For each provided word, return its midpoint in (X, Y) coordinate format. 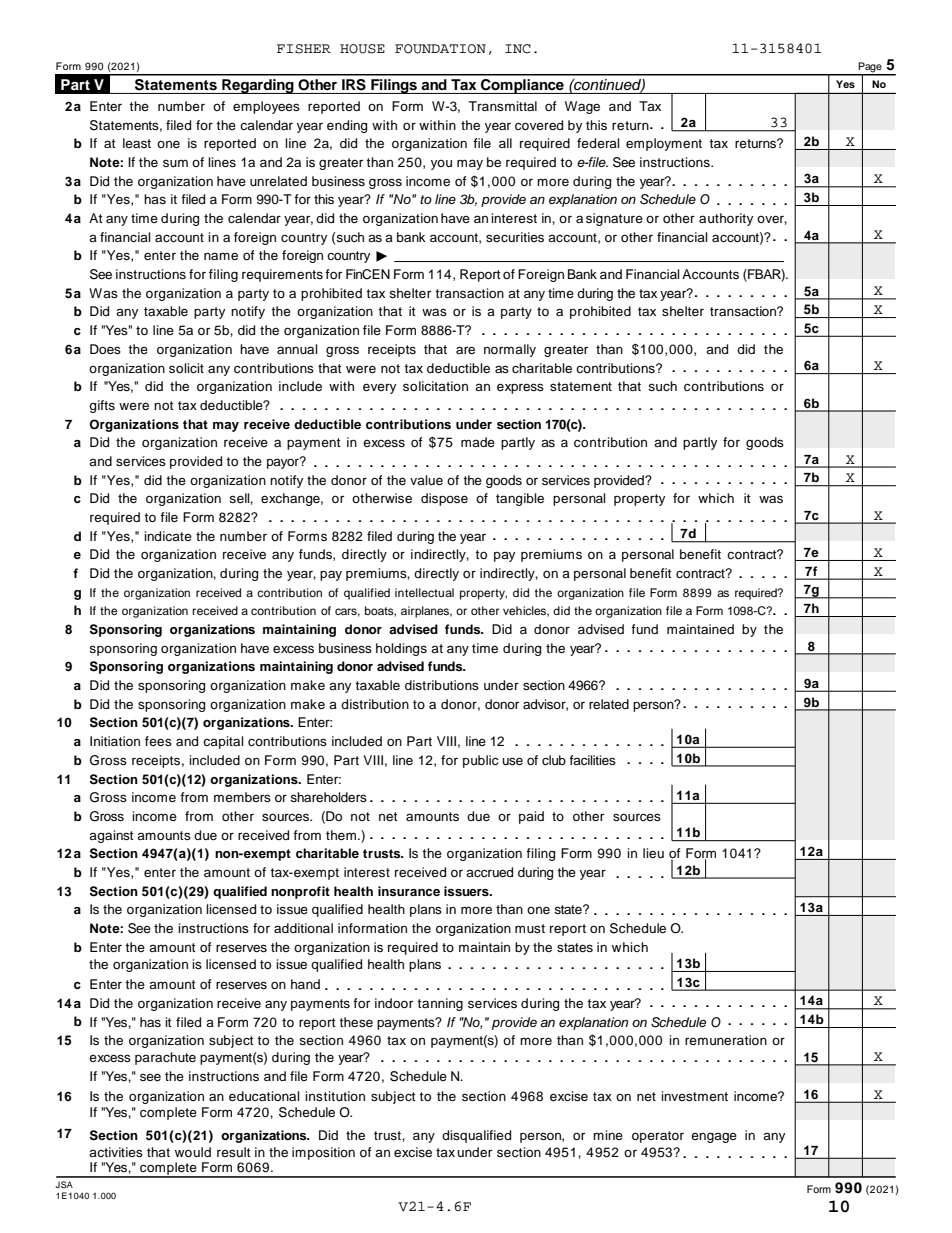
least (137, 143)
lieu (653, 853)
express (520, 388)
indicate (168, 536)
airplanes (426, 612)
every (379, 388)
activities (116, 1152)
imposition (323, 1153)
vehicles (526, 611)
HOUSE (362, 49)
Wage (582, 107)
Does (105, 349)
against (111, 836)
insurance (409, 891)
